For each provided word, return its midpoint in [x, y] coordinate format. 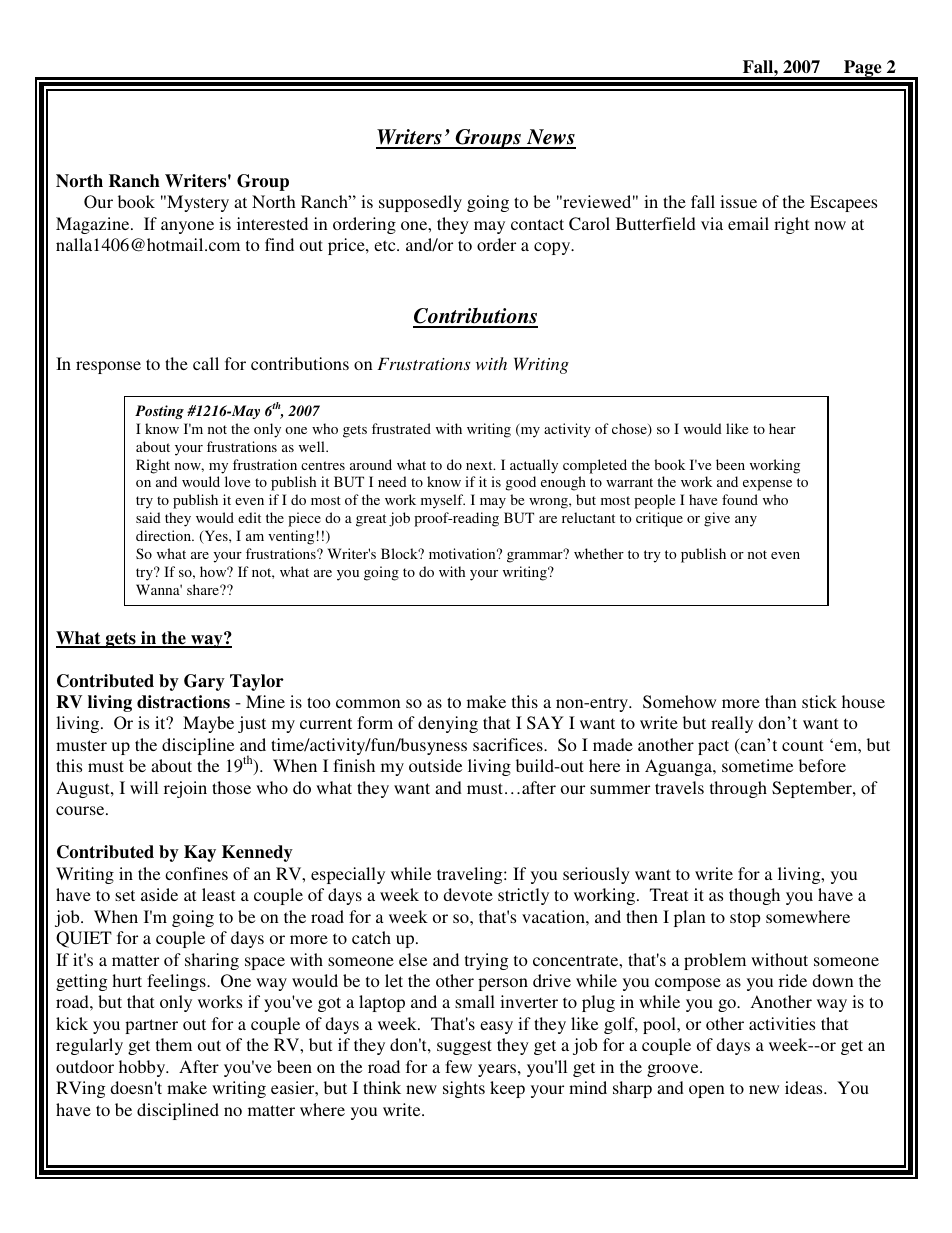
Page [863, 70]
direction [165, 535]
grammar [536, 556]
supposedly [420, 203]
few [458, 1066]
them [174, 1044]
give [717, 519]
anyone [187, 227]
